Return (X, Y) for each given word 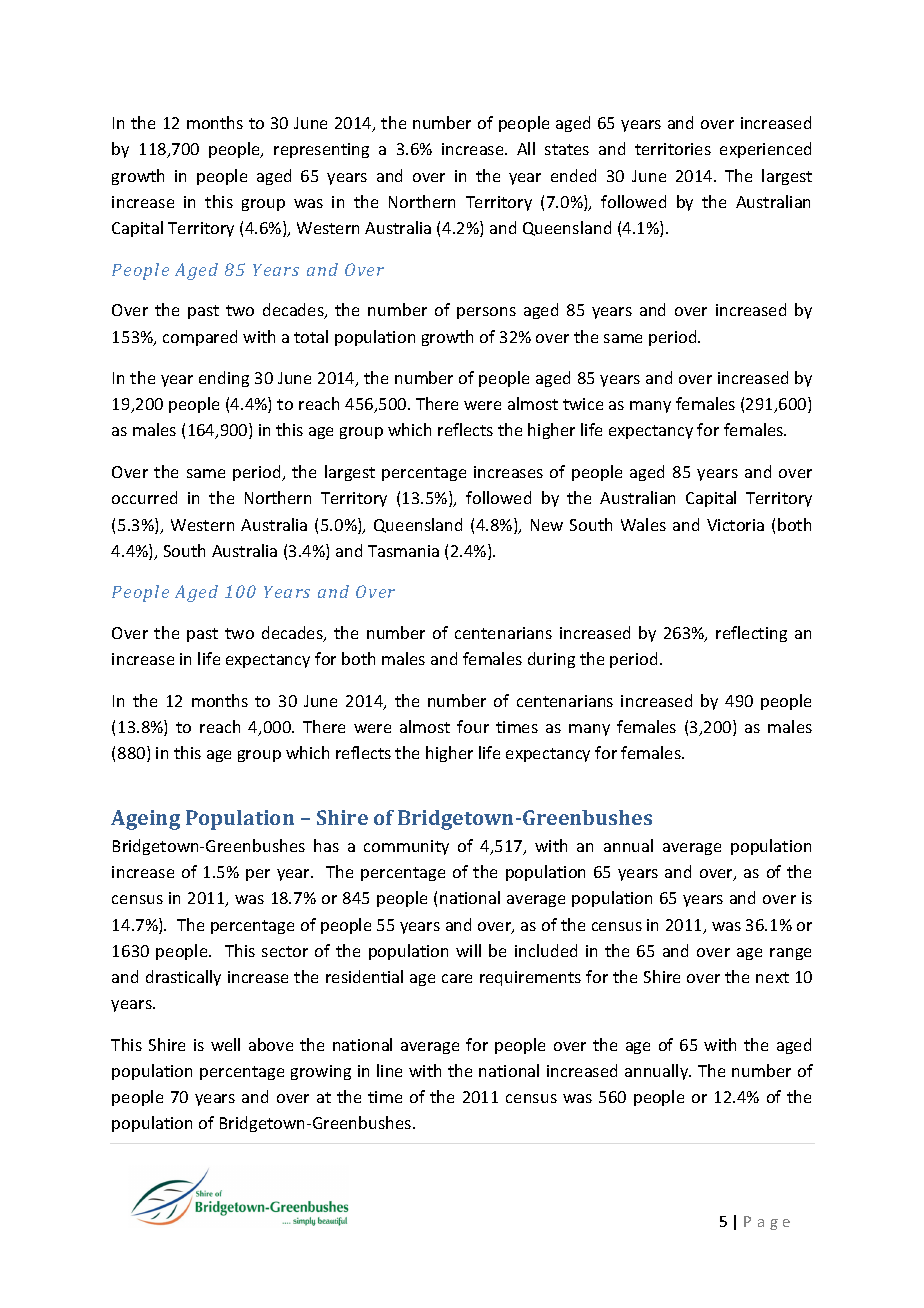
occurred (144, 497)
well (225, 1044)
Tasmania (403, 551)
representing (321, 150)
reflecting (751, 634)
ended (573, 175)
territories (673, 149)
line (389, 1070)
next (772, 977)
